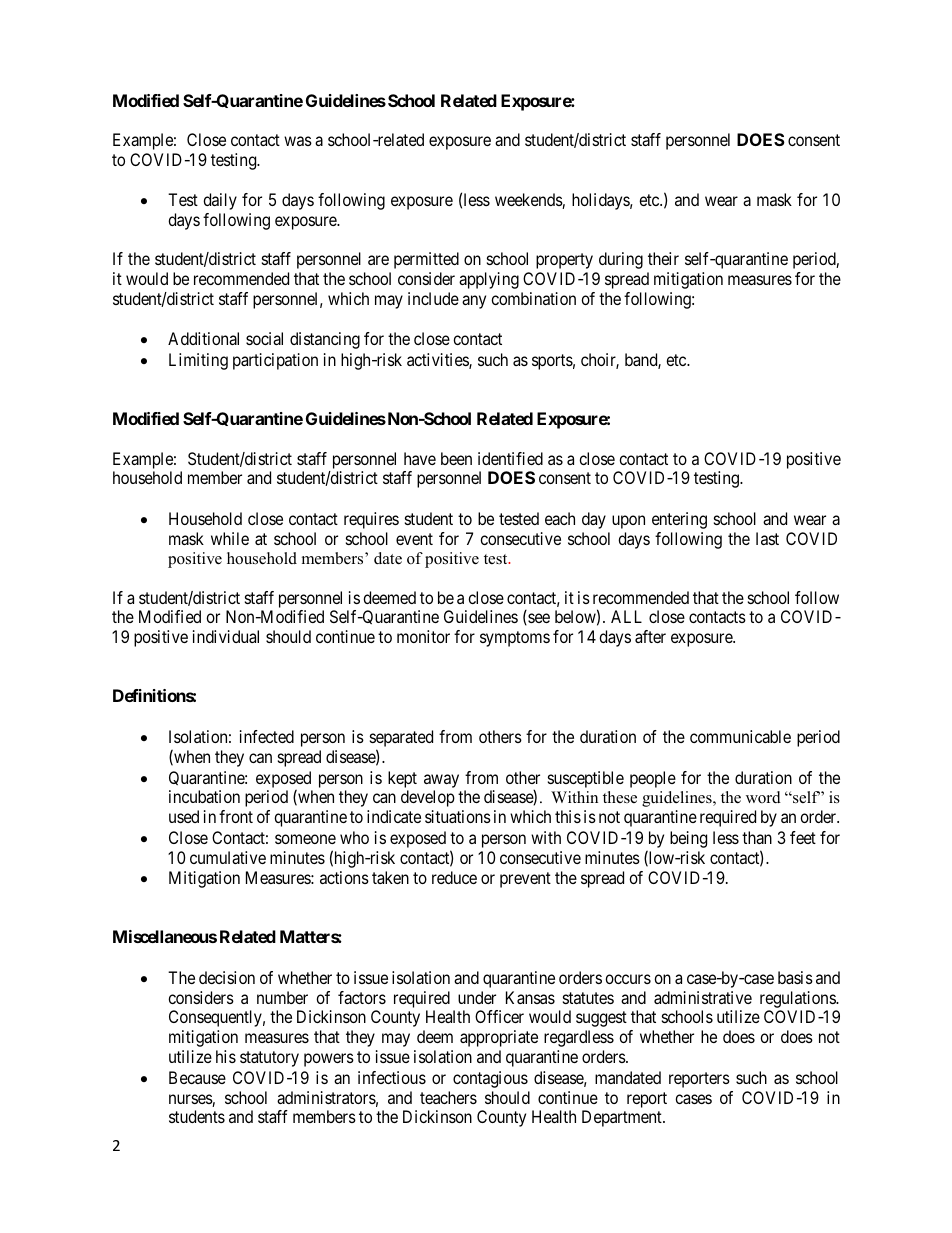  Describe the element at coordinates (426, 260) in the image. I see `permitted` at that location.
